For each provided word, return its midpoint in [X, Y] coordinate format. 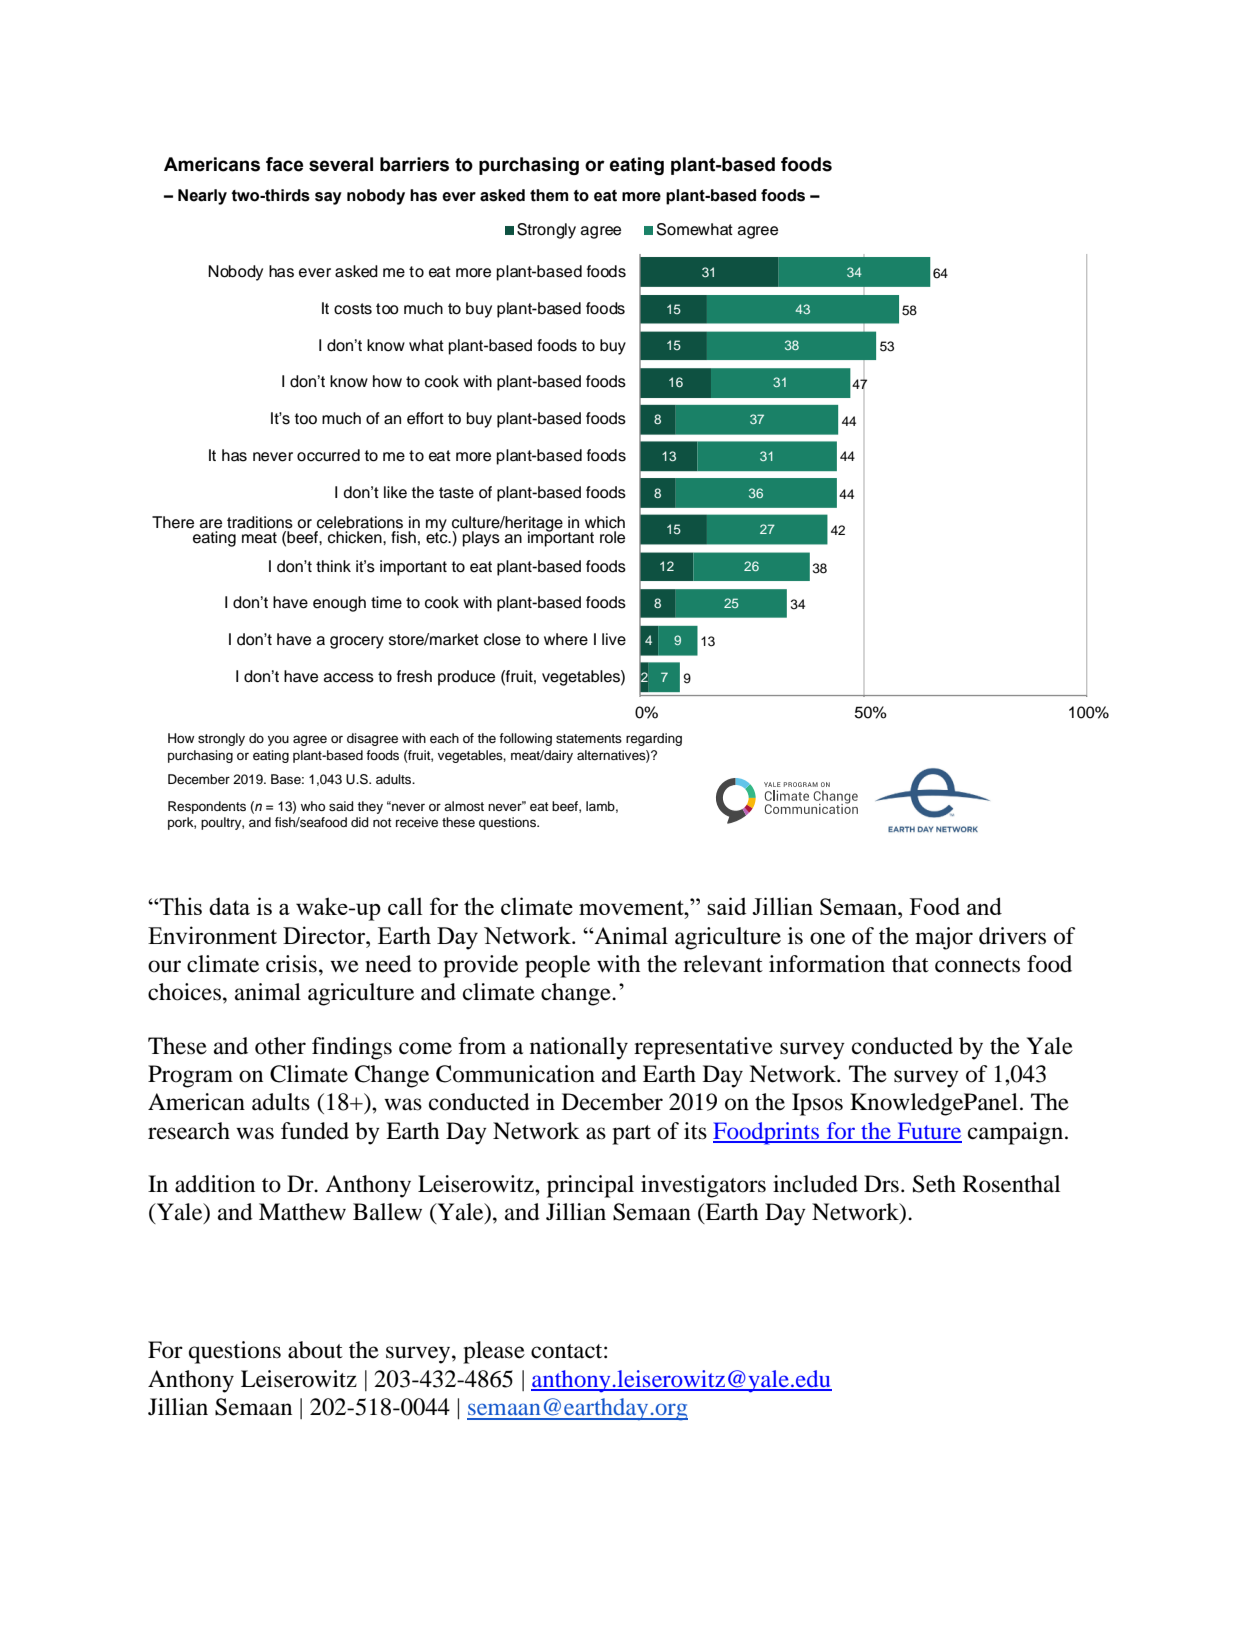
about [315, 1350]
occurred [328, 455]
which [605, 522]
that [910, 964]
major [944, 938]
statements [589, 738]
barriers [414, 164]
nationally [579, 1048]
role [612, 537]
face [284, 164]
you [278, 740]
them [549, 195]
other [280, 1046]
